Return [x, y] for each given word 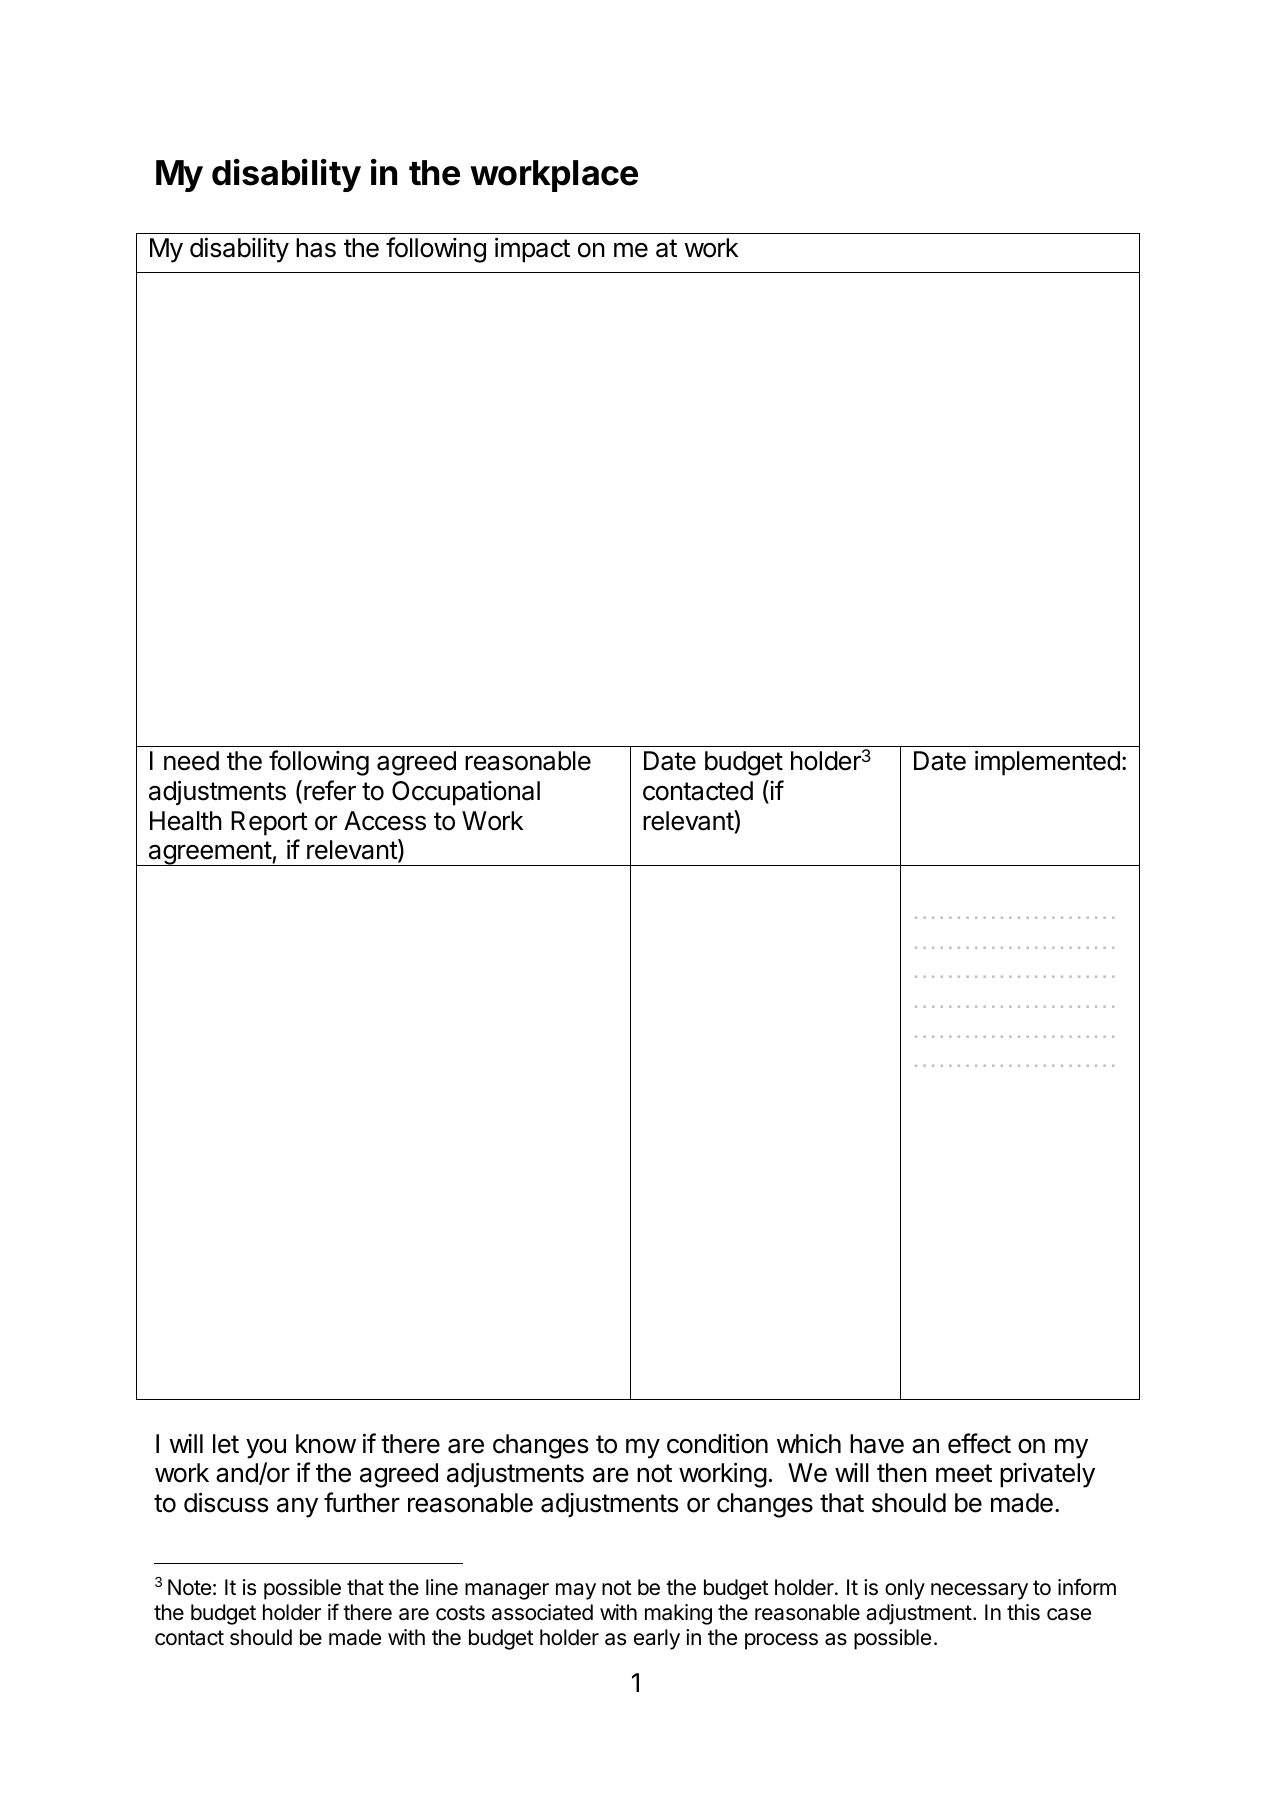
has [316, 248]
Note [189, 1587]
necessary [979, 1591]
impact [532, 250]
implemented [1047, 763]
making [678, 1614]
